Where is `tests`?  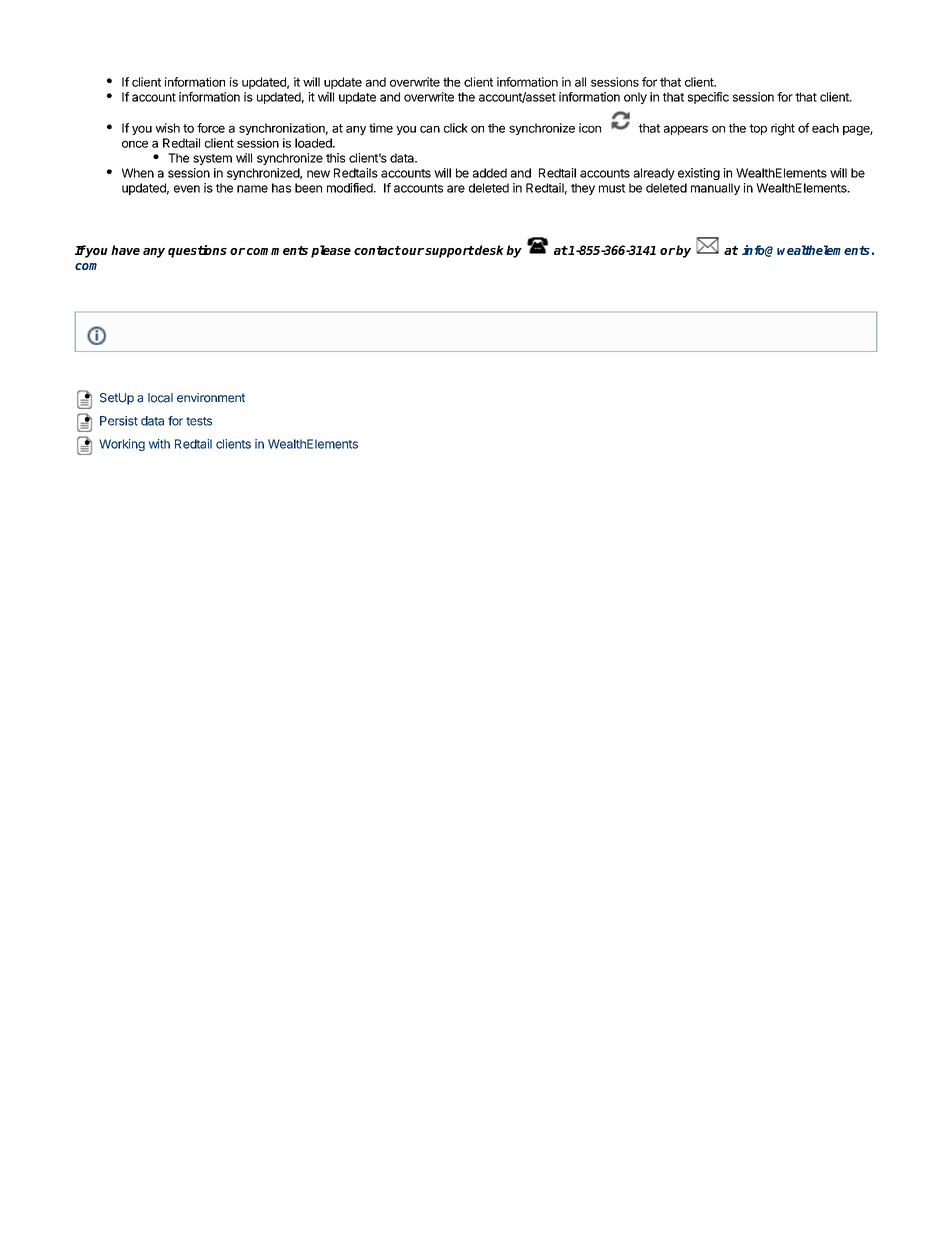 tests is located at coordinates (199, 421).
